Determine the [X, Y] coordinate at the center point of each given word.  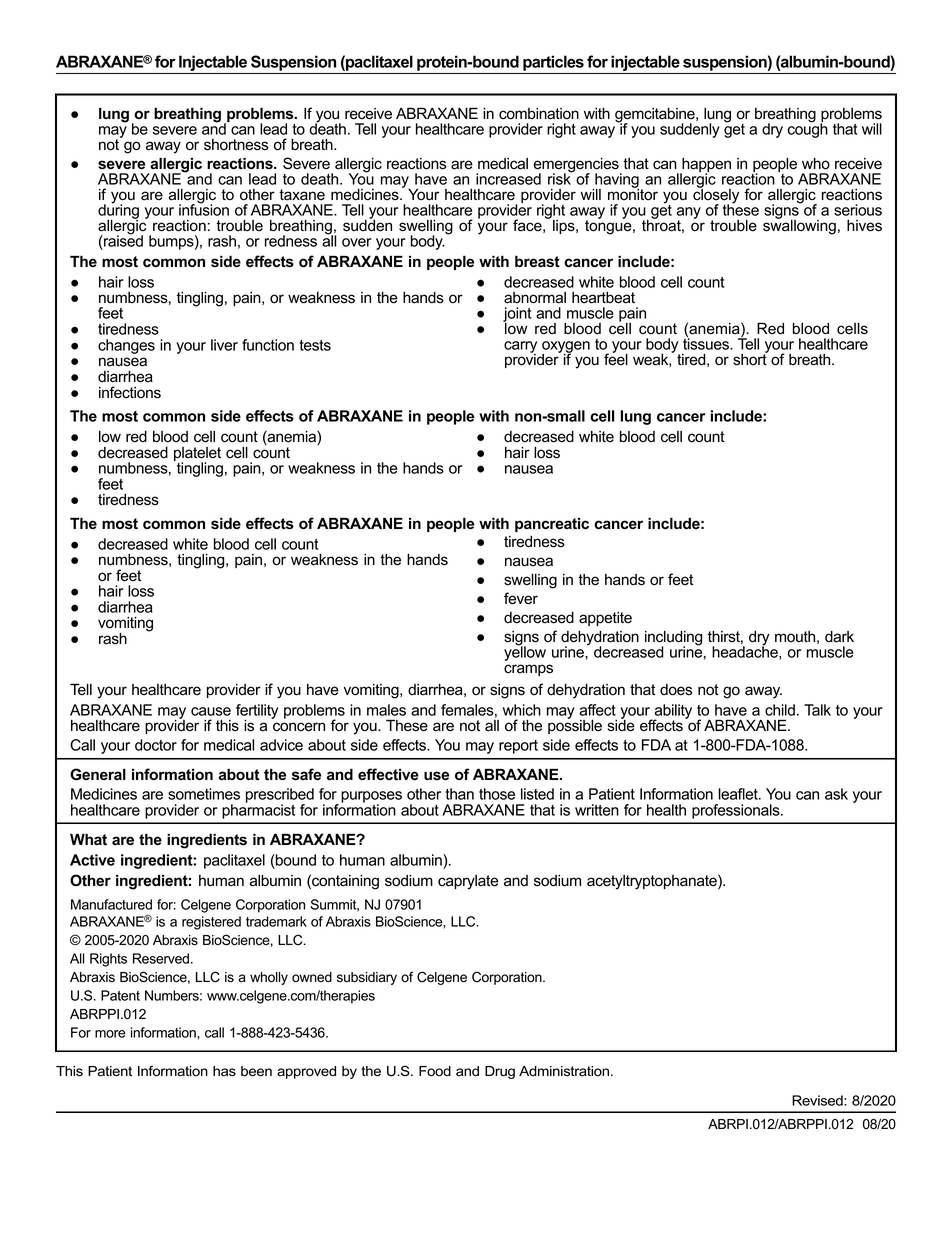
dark [839, 637]
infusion [204, 209]
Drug [500, 1072]
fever [521, 598]
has [224, 1071]
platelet [197, 455]
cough [808, 129]
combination [539, 114]
